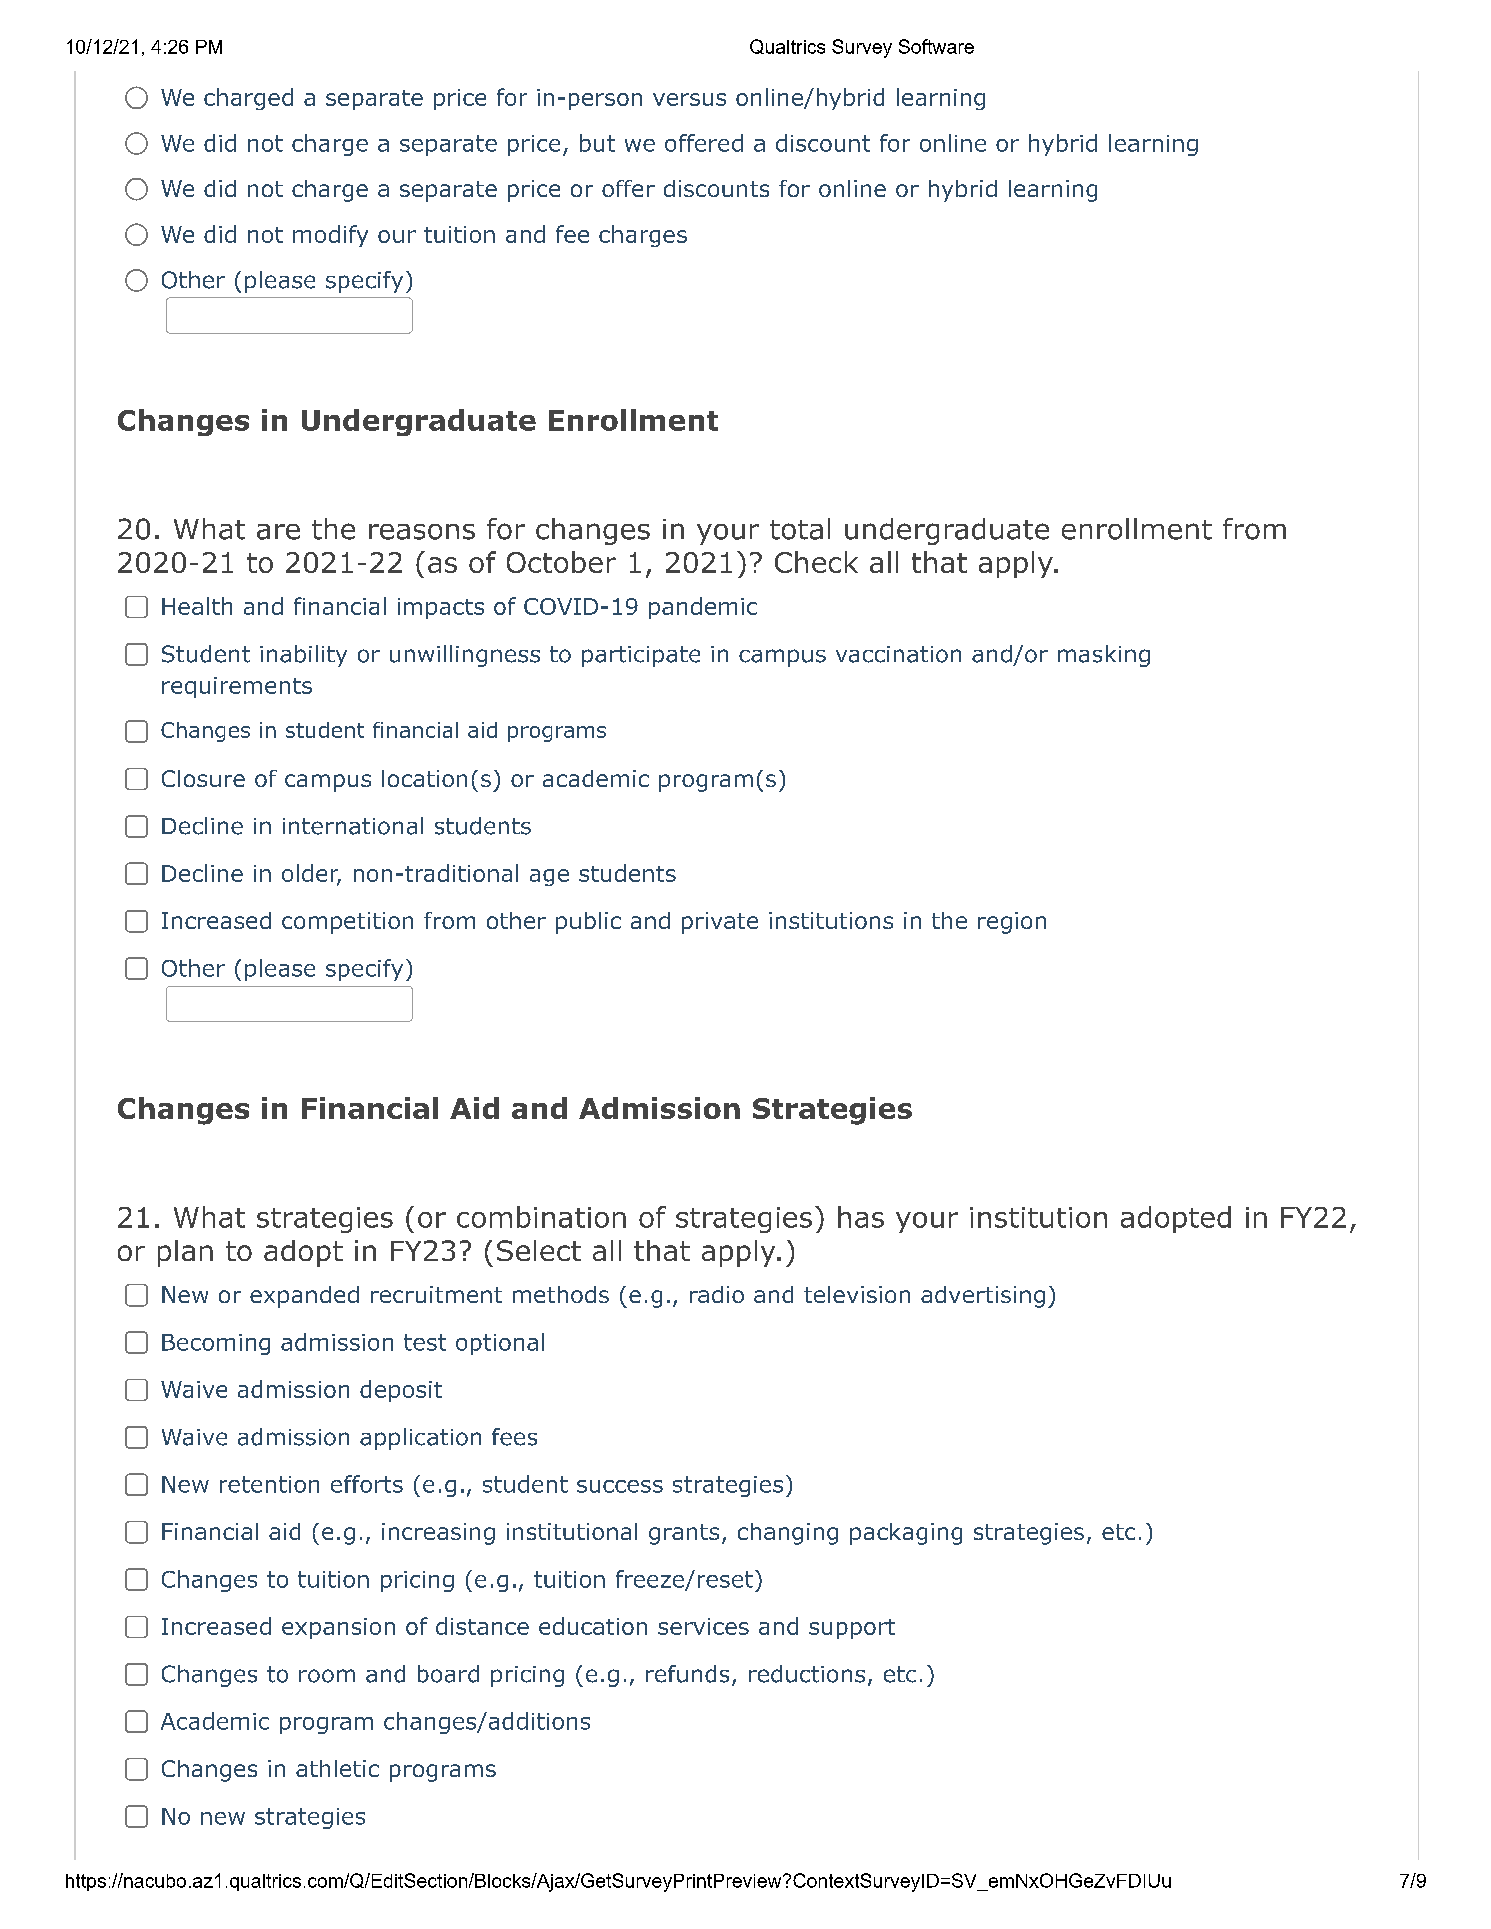  Describe the element at coordinates (687, 1674) in the screenshot. I see `refunds` at that location.
